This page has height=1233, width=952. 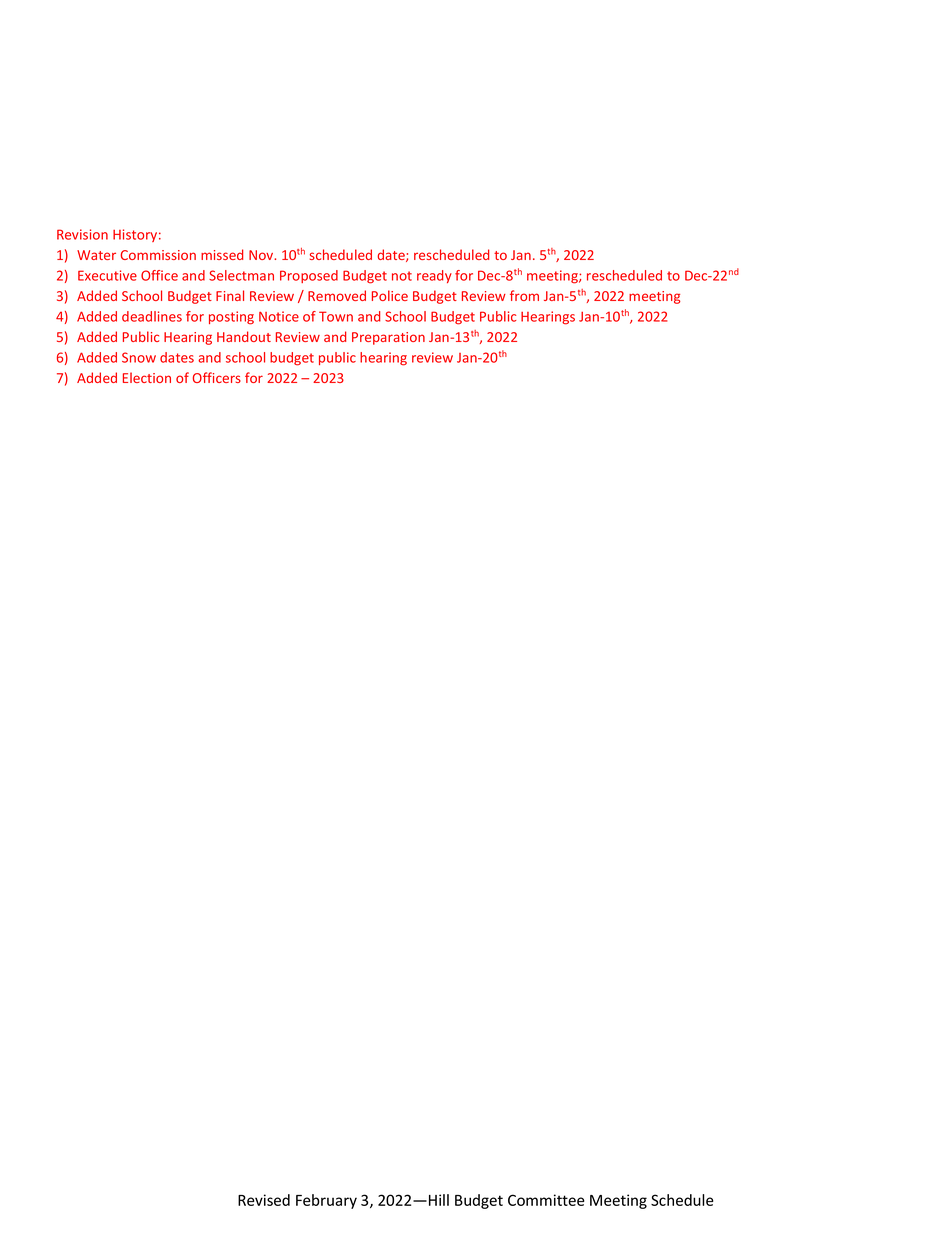 What do you see at coordinates (546, 1200) in the page?
I see `Committee` at bounding box center [546, 1200].
